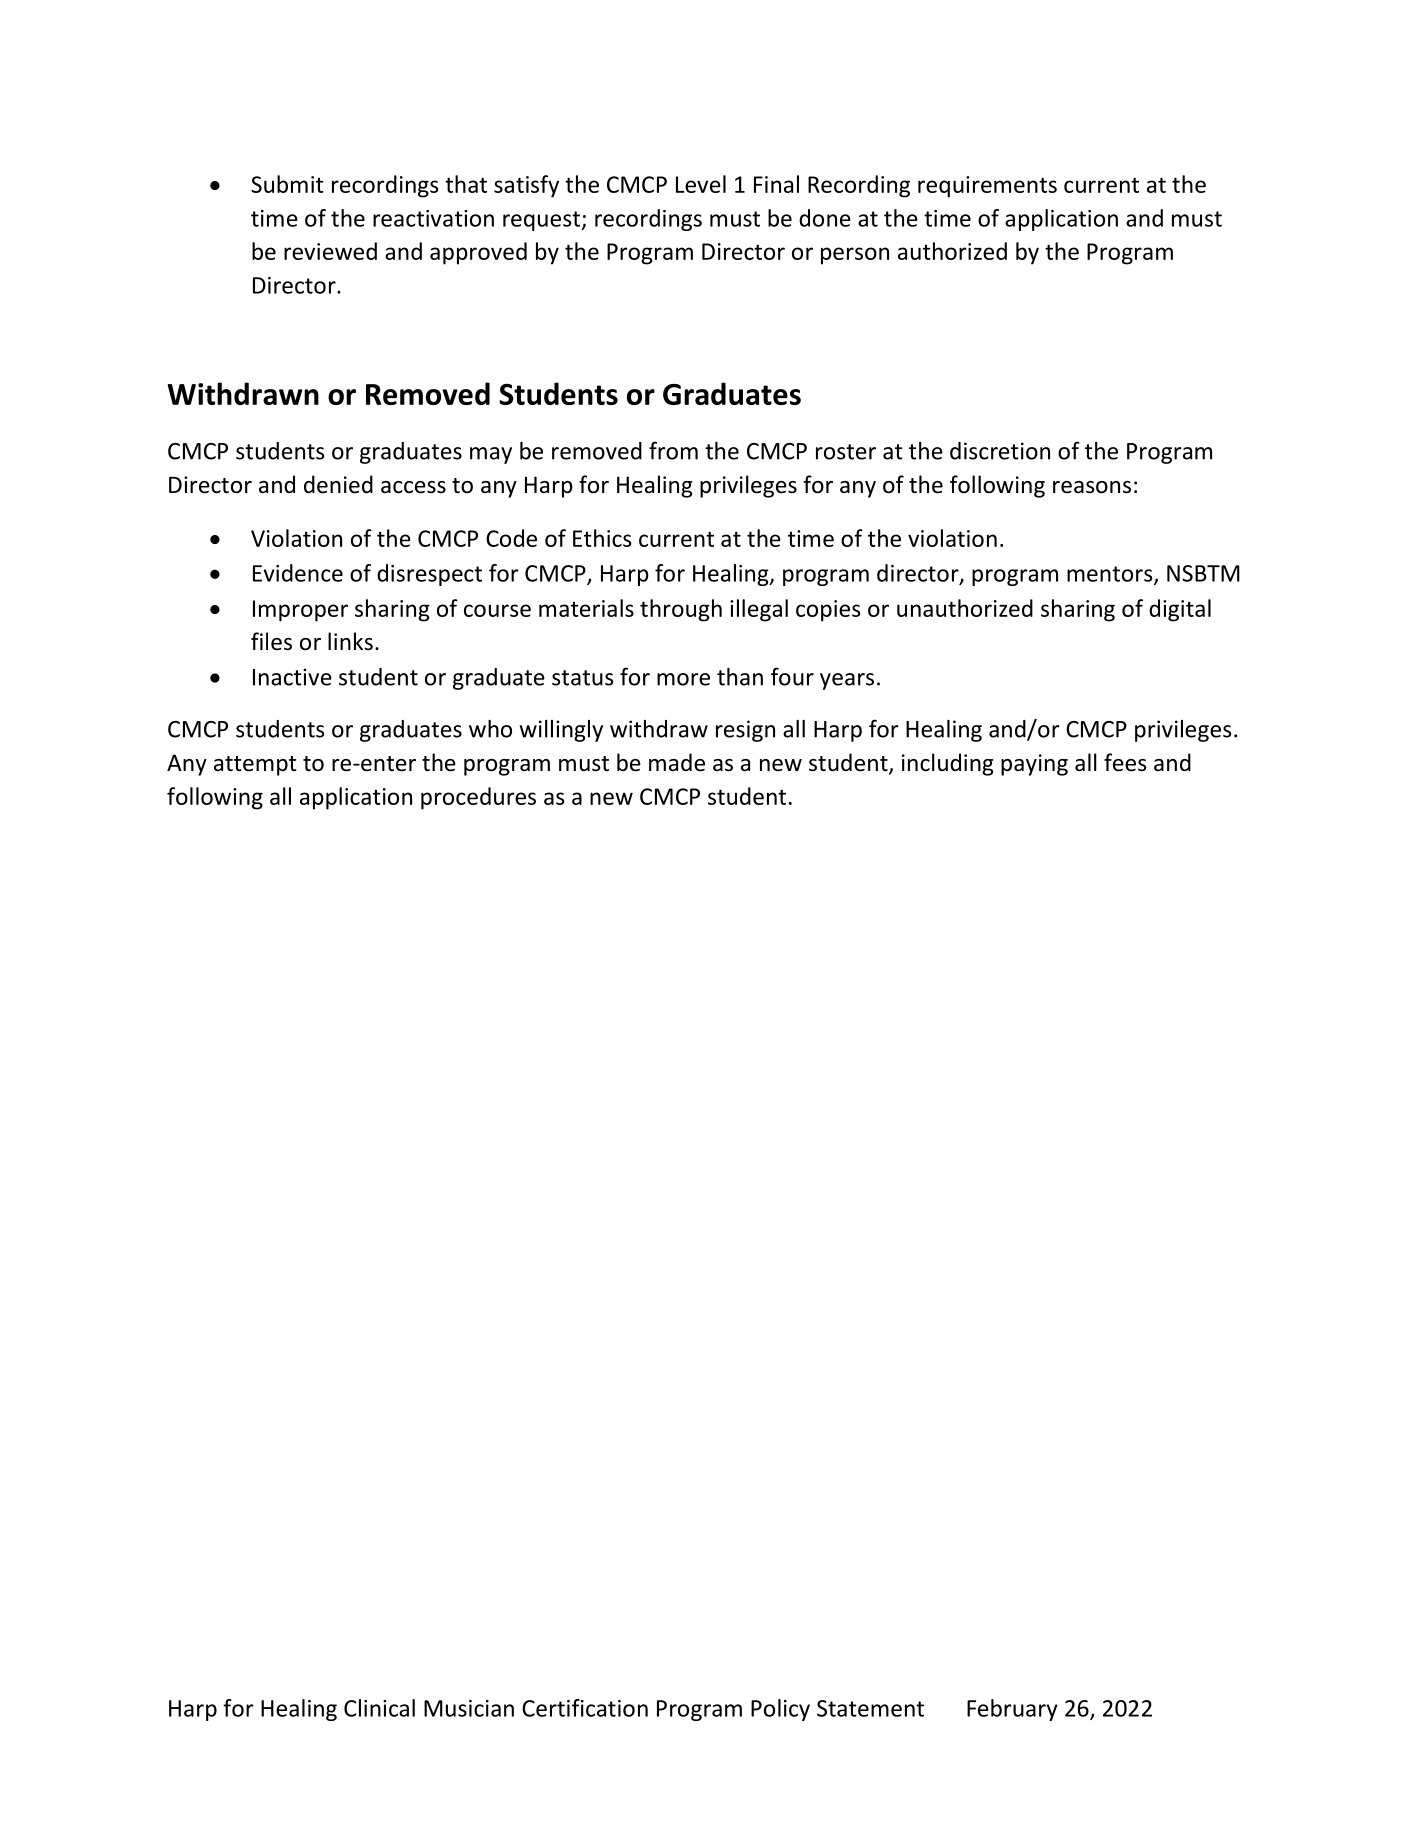 This screenshot has width=1420, height=1838. I want to click on Level, so click(701, 184).
